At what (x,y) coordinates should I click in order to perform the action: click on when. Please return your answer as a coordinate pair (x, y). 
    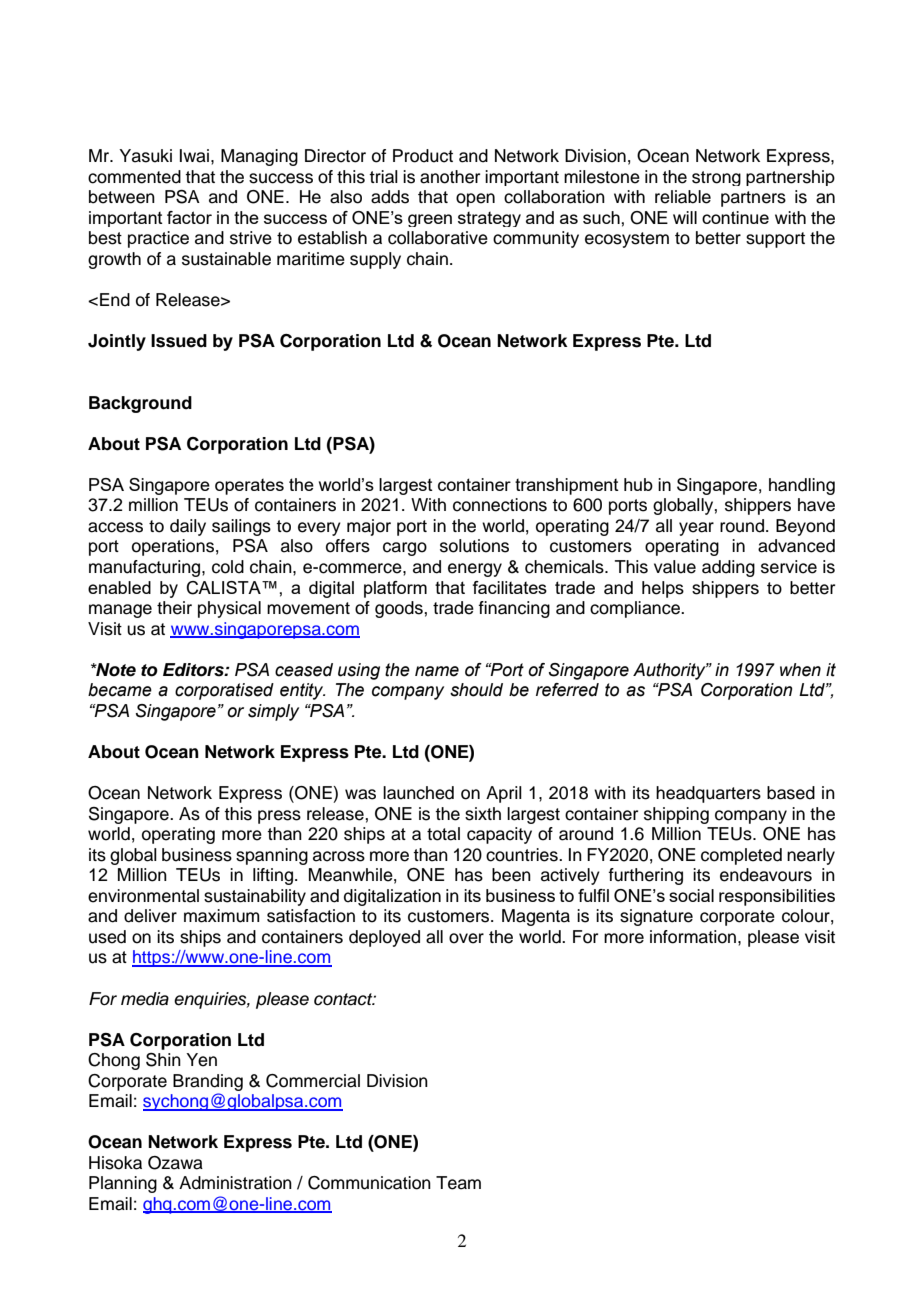
    Looking at the image, I should click on (800, 670).
